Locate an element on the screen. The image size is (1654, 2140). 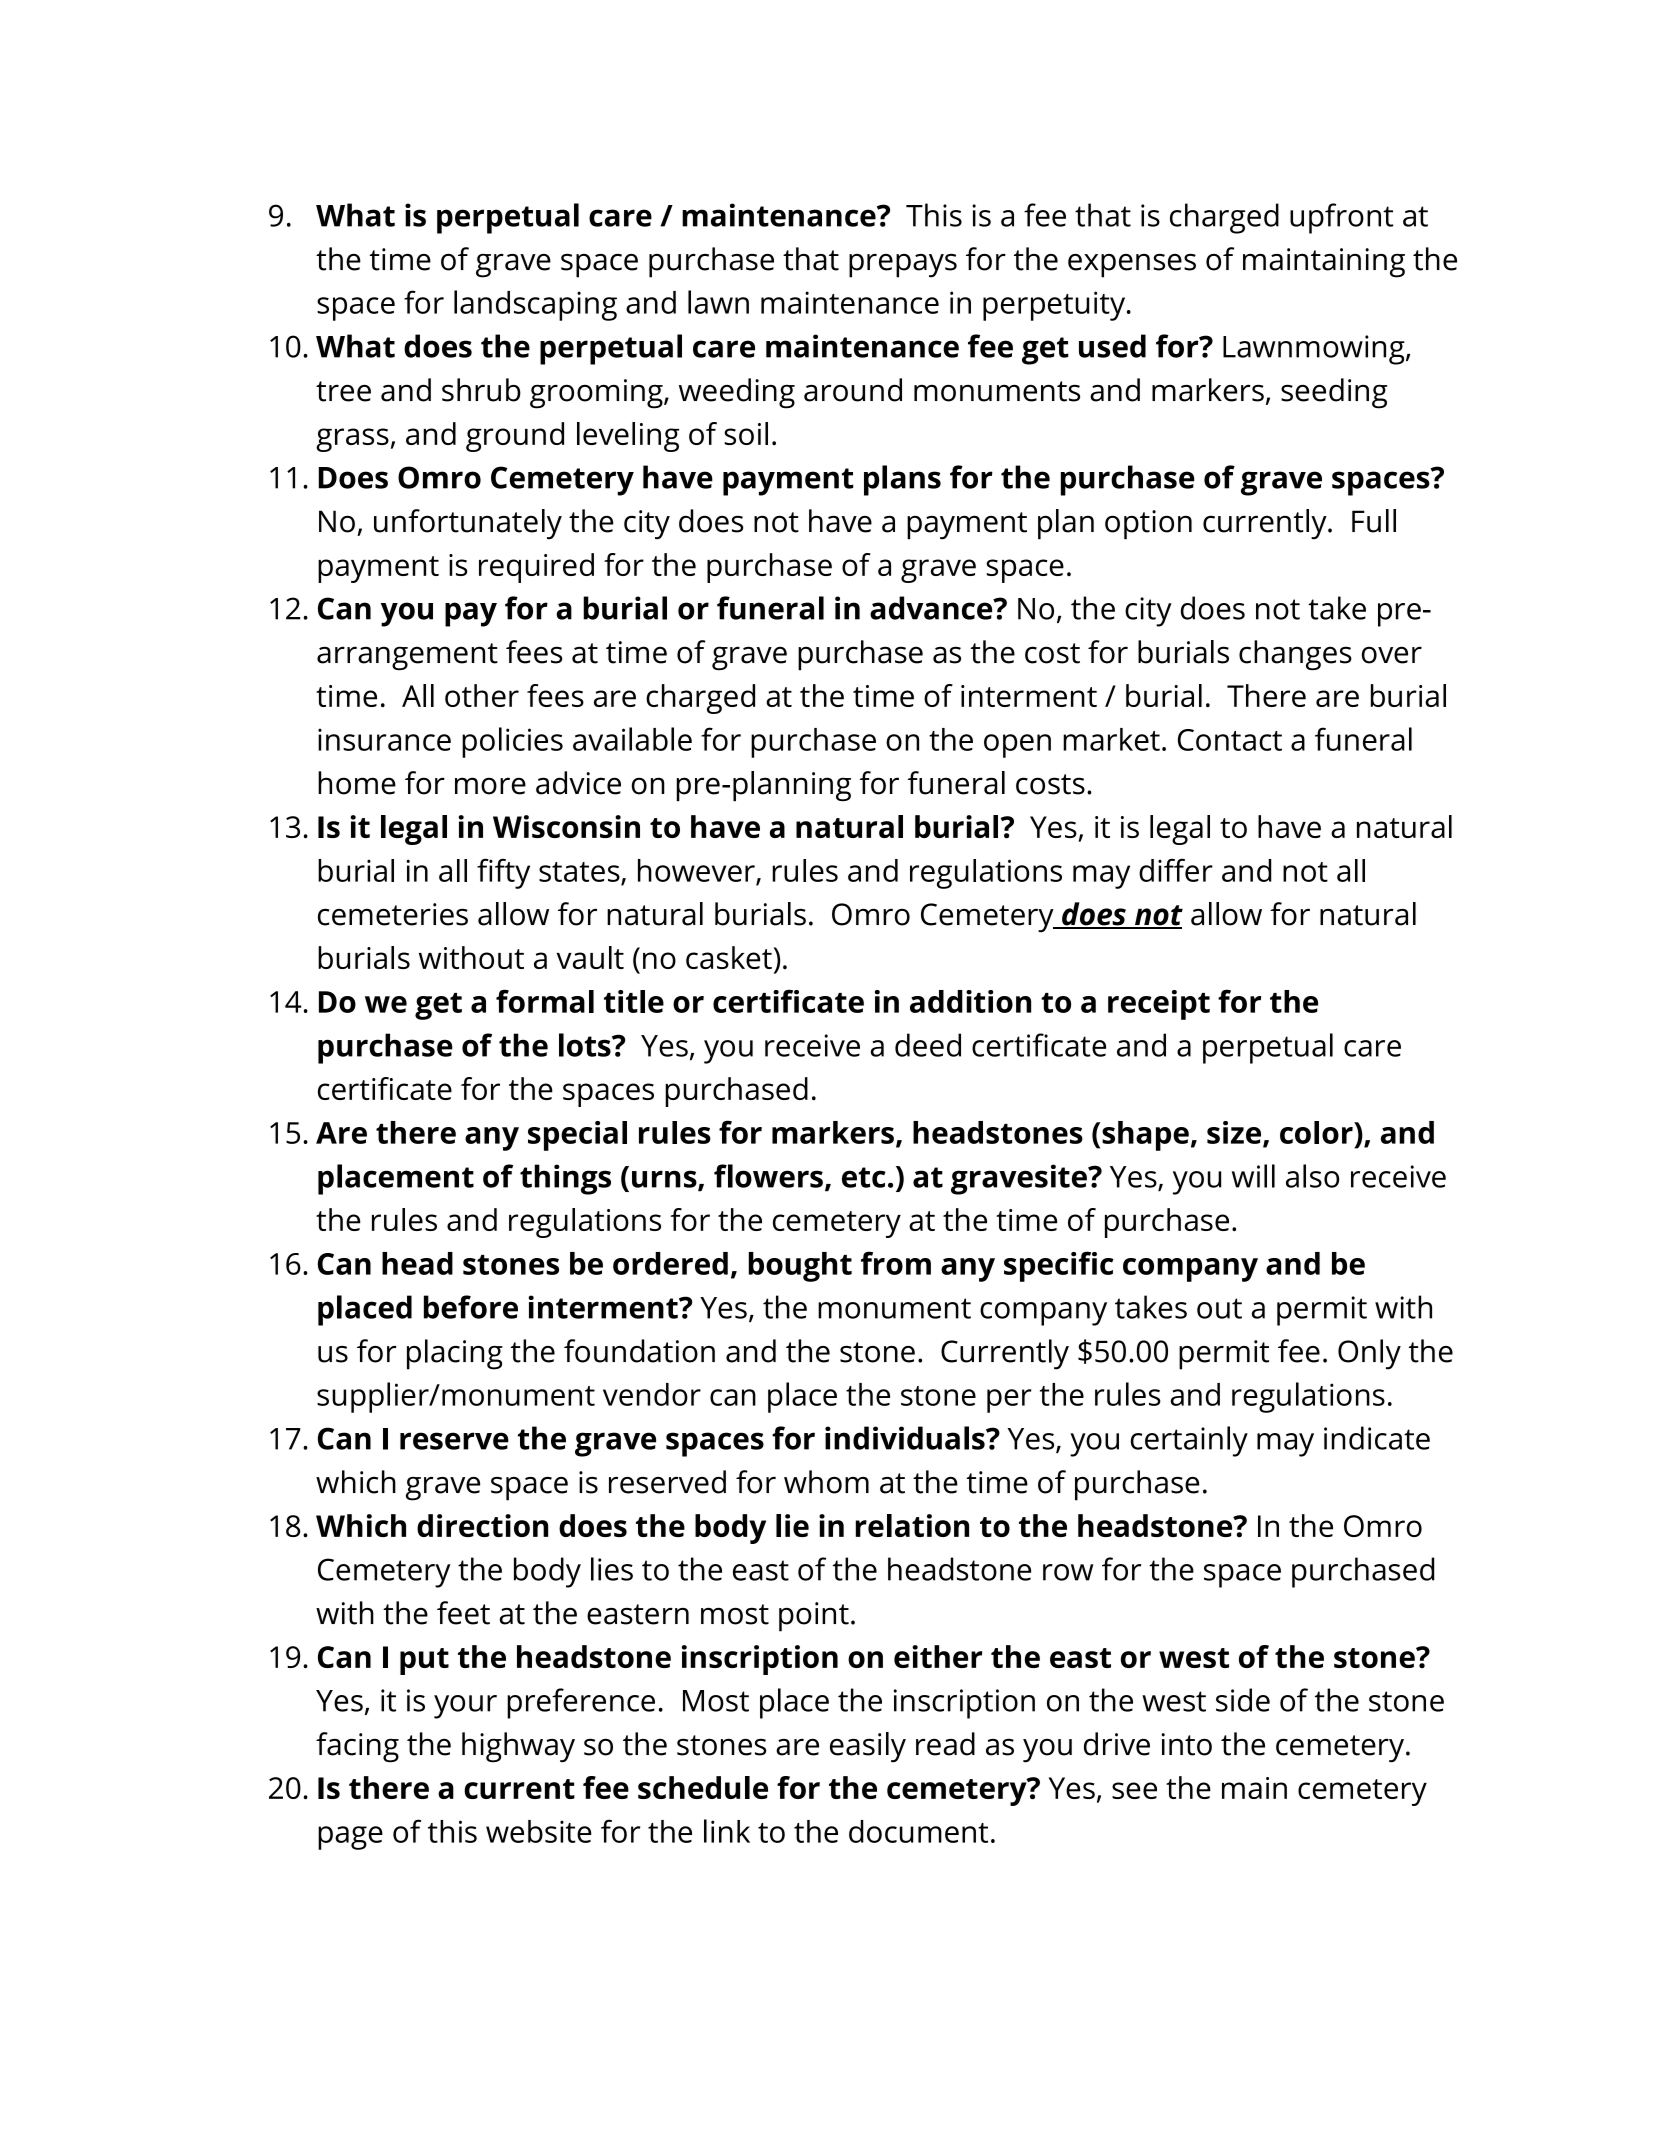
Contact is located at coordinates (1230, 740).
